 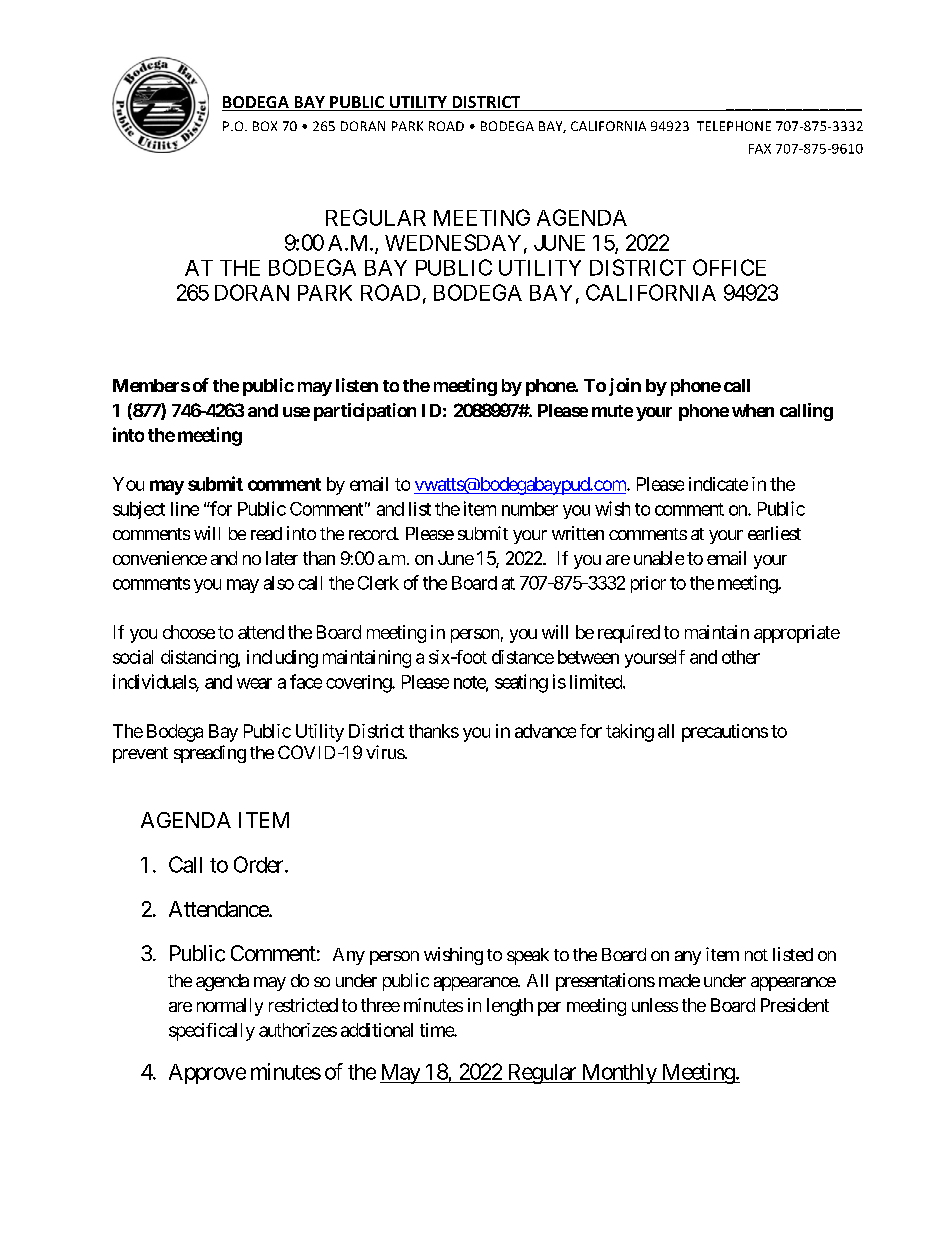 What do you see at coordinates (437, 1030) in the screenshot?
I see `time` at bounding box center [437, 1030].
